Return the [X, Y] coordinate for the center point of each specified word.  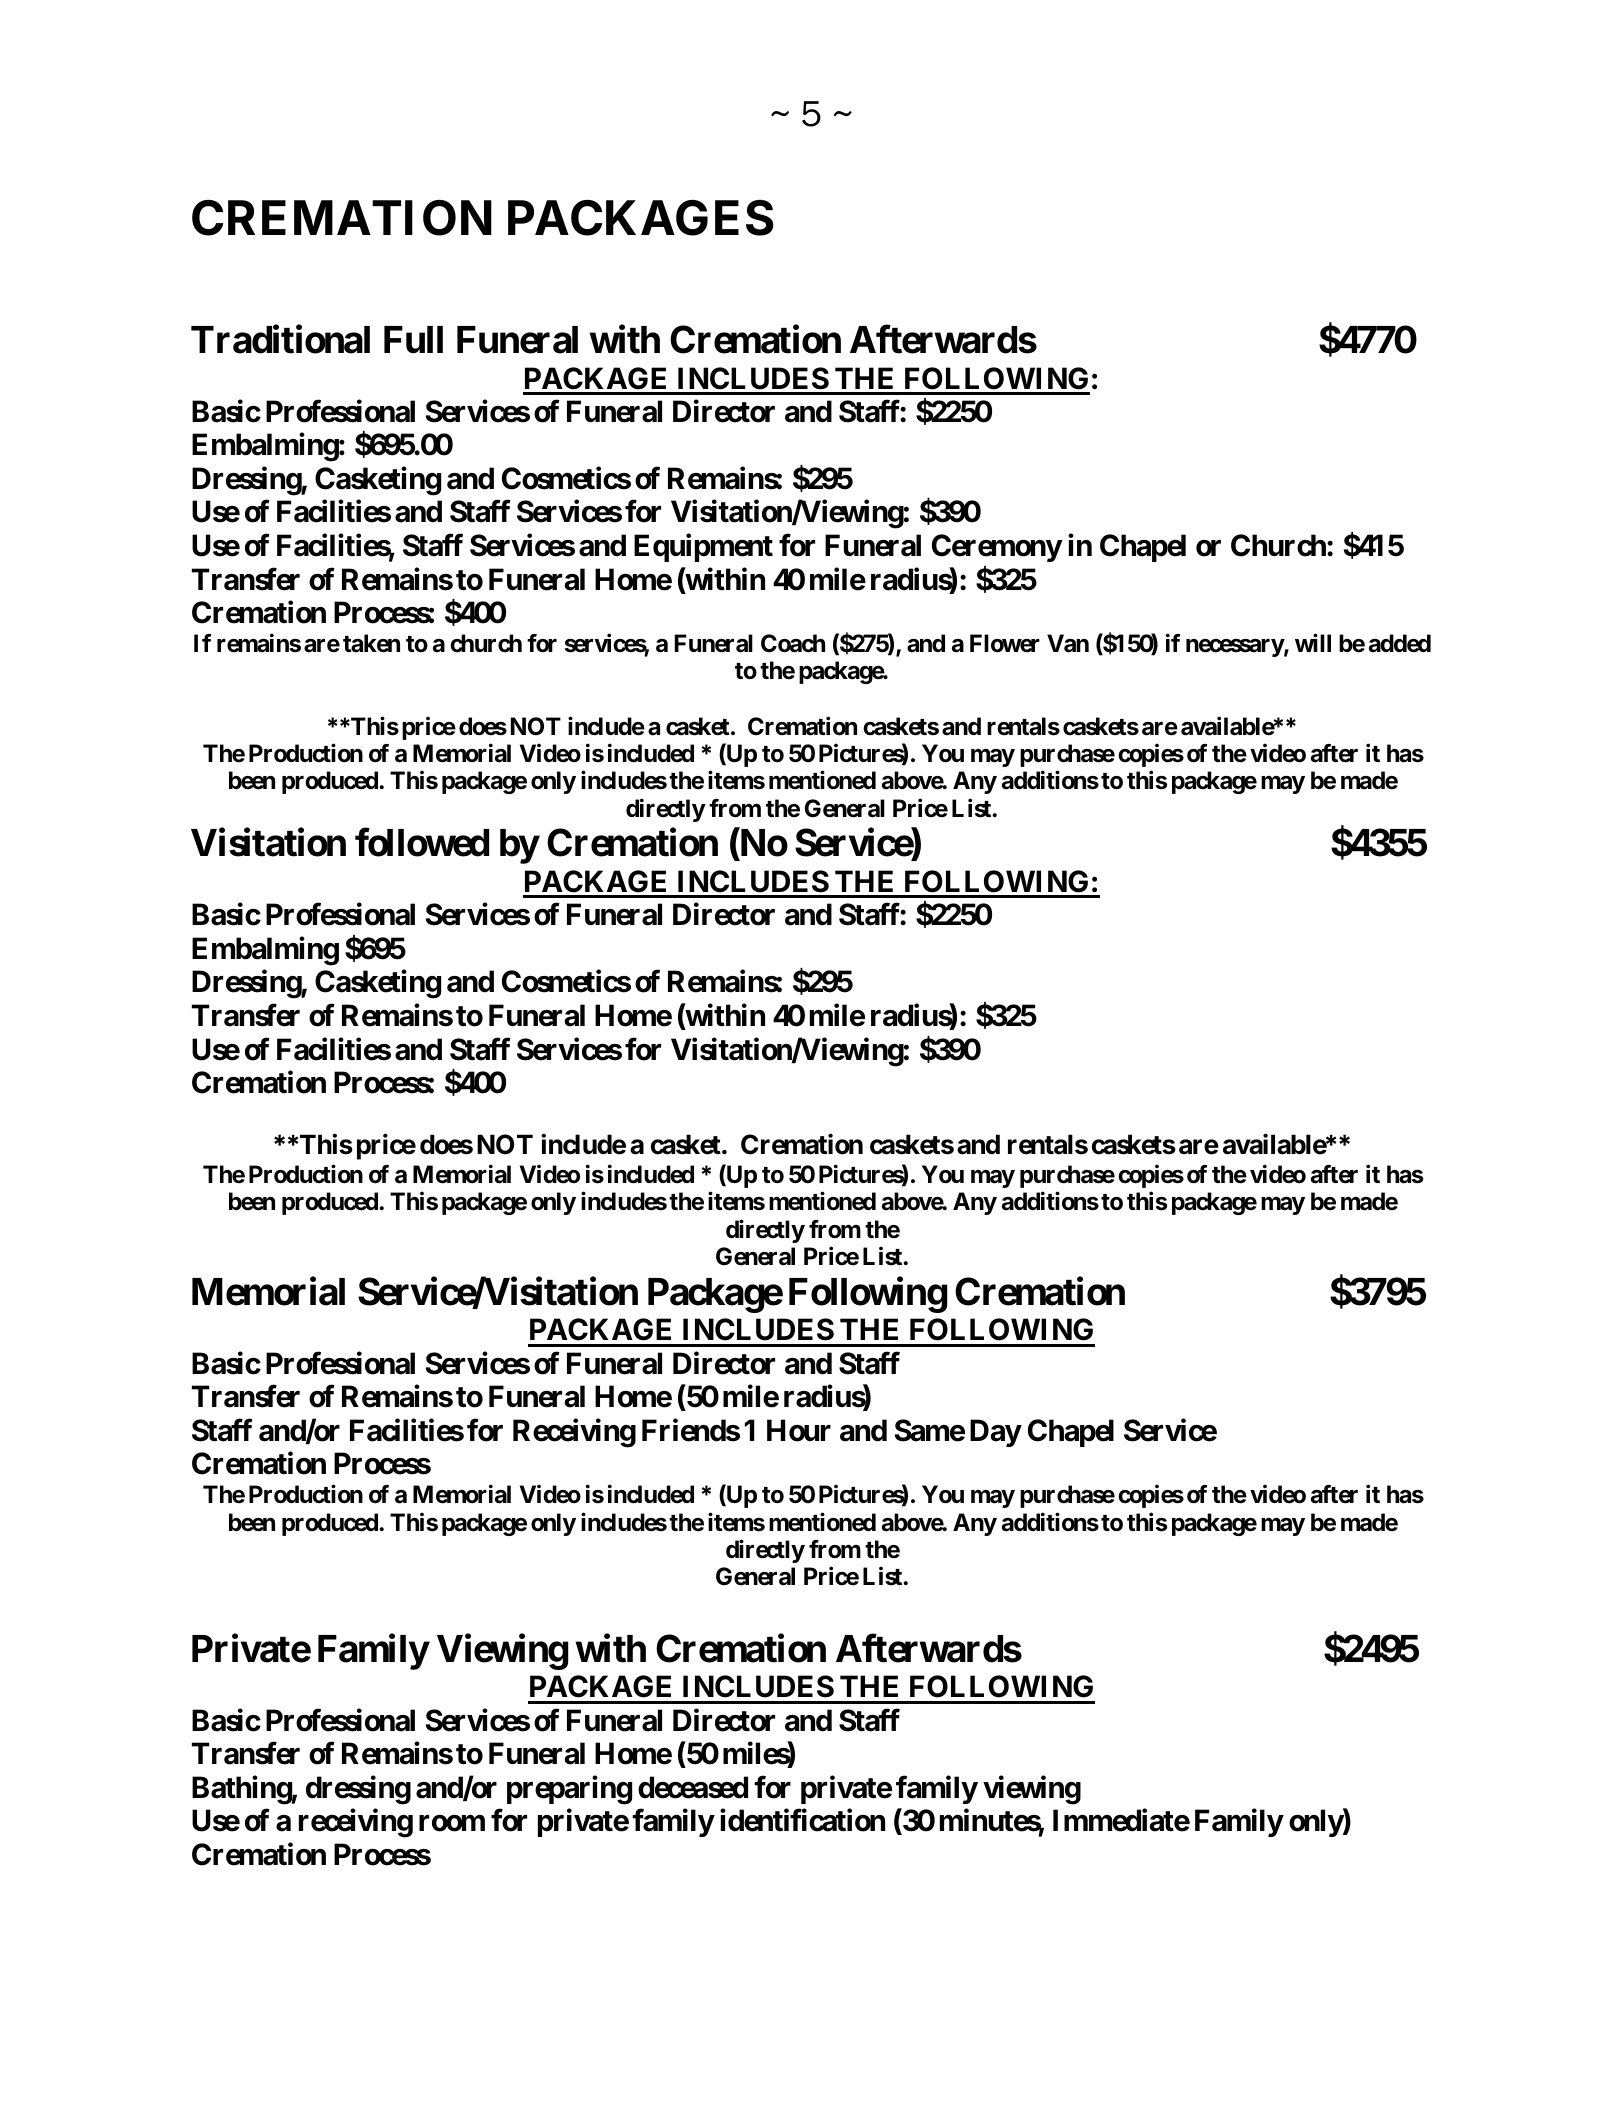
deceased [693, 1787]
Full [413, 340]
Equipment [703, 548]
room [452, 1823]
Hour [799, 1430]
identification [802, 1820]
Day [995, 1433]
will [1313, 643]
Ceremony [997, 548]
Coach [793, 643]
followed [422, 843]
